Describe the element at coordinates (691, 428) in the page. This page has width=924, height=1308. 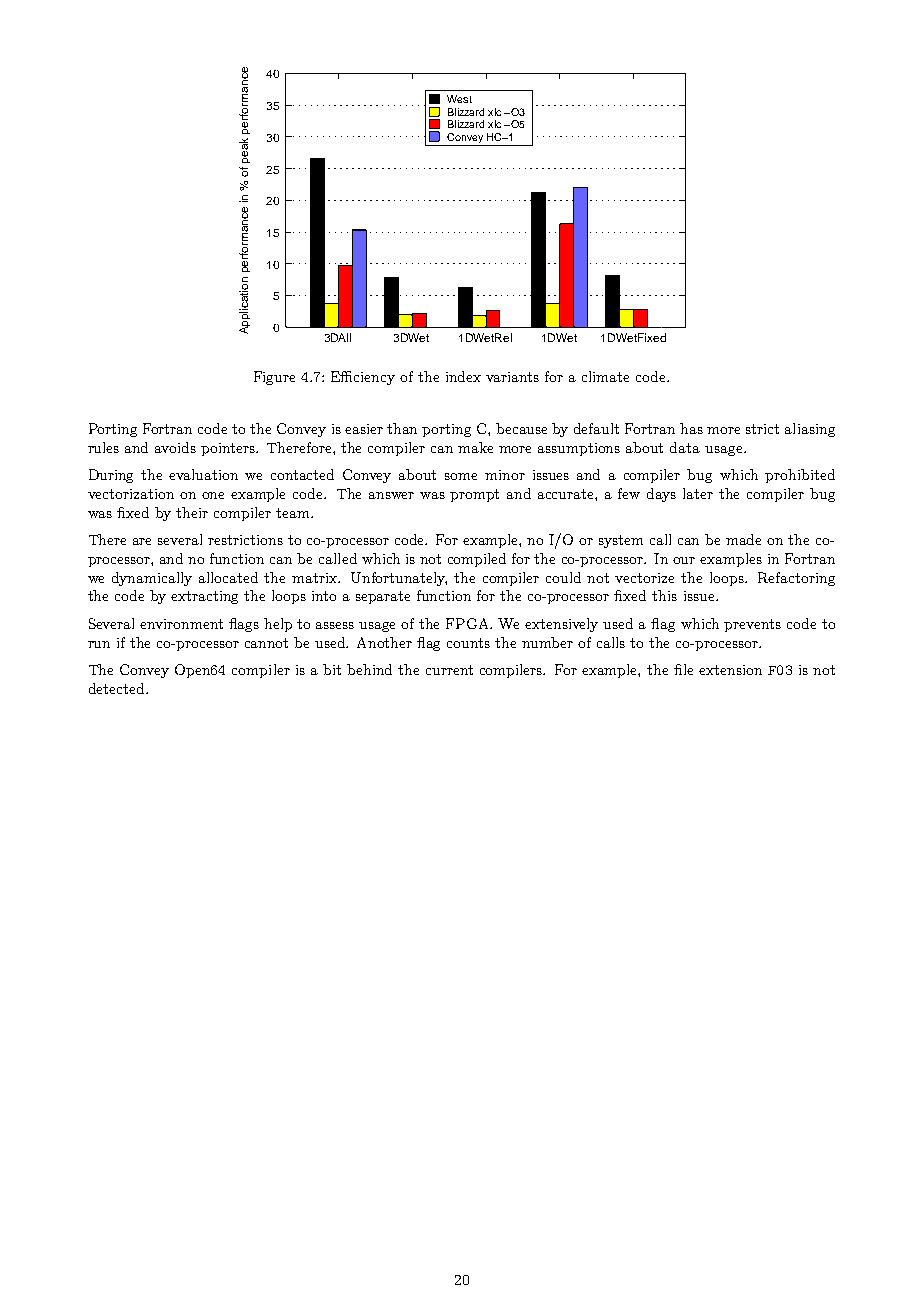
I see `has` at that location.
